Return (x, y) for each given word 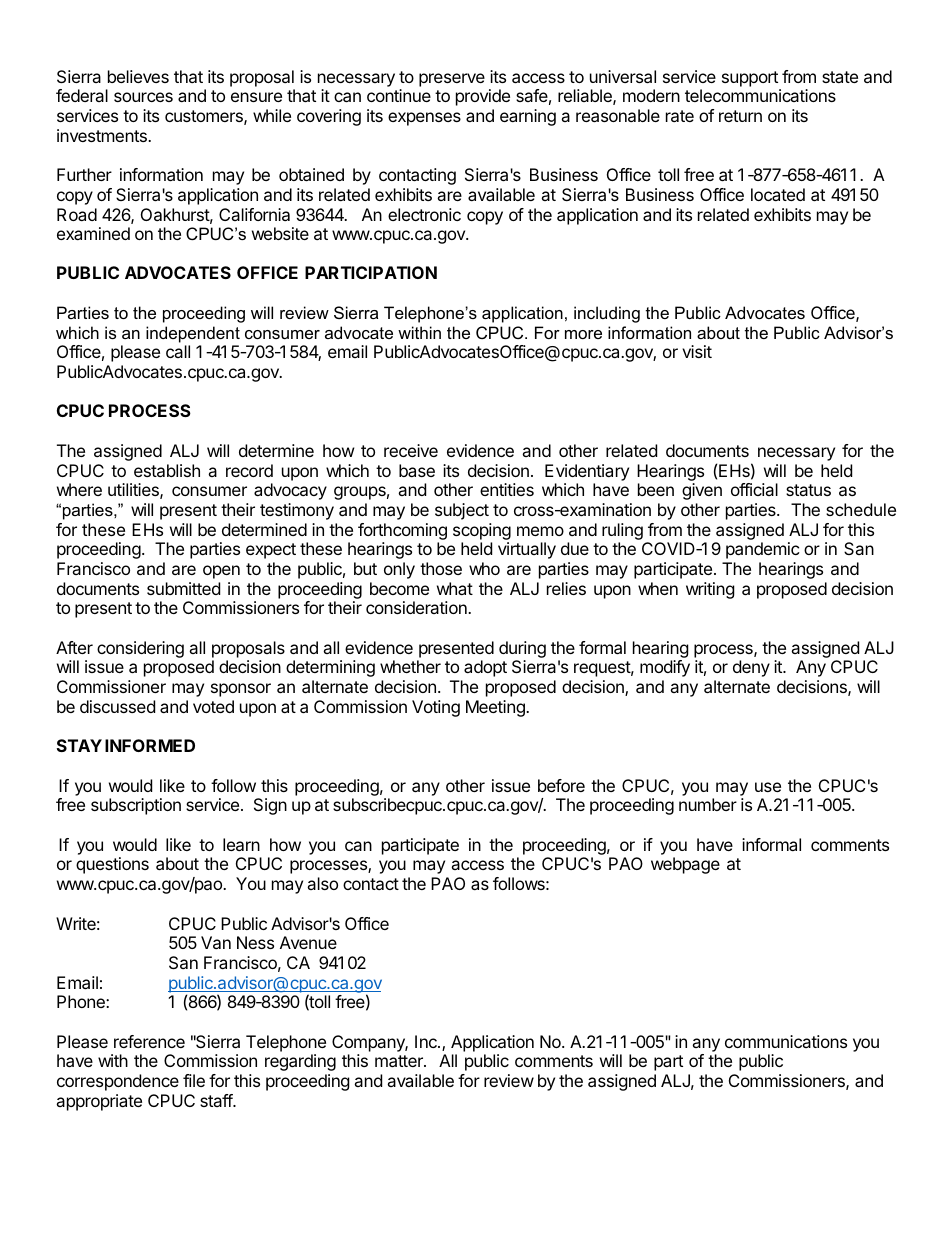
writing (710, 590)
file (194, 1080)
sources (143, 97)
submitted (183, 588)
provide (483, 97)
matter (400, 1061)
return (740, 116)
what (455, 588)
